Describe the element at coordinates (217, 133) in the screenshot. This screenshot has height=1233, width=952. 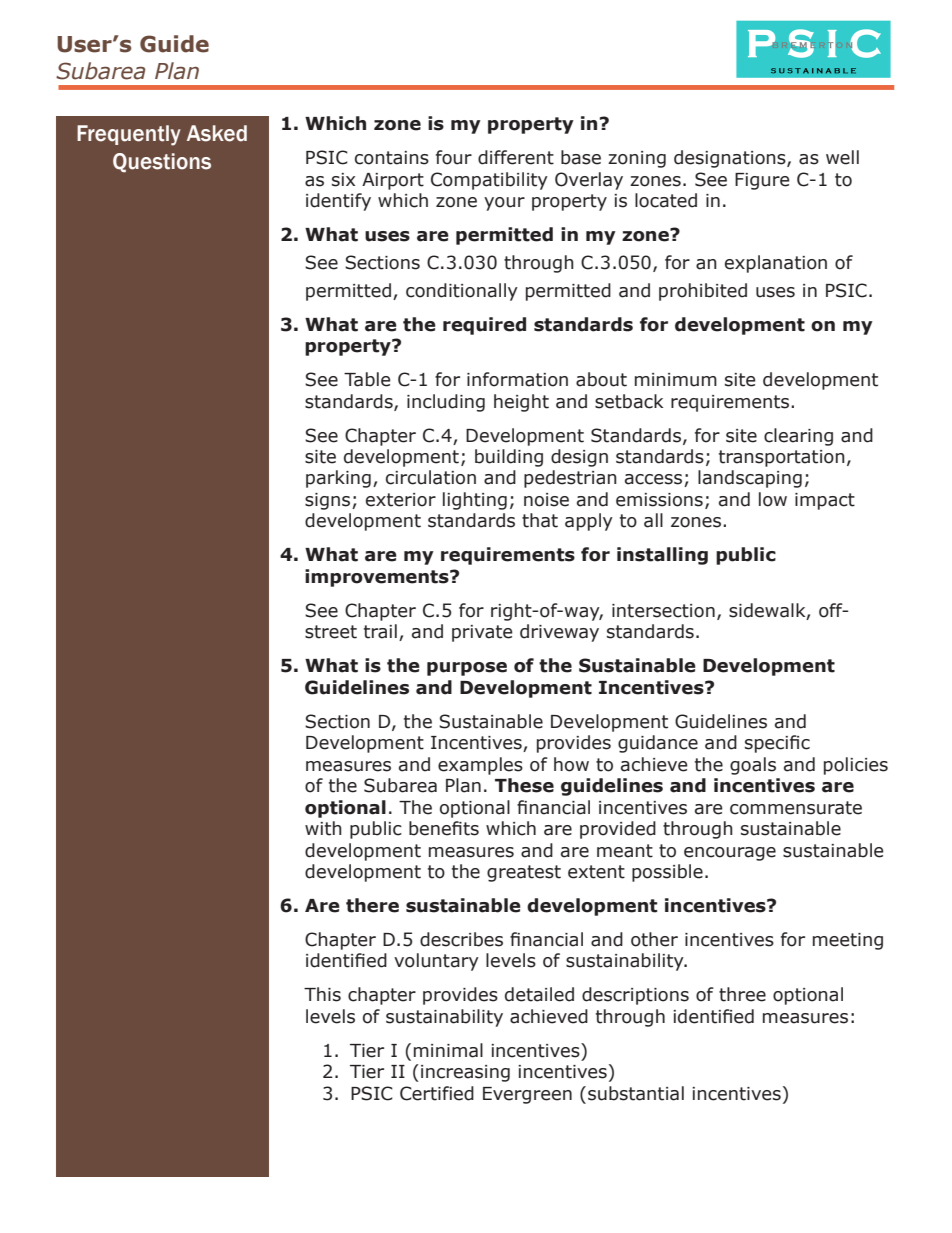
I see `Asked` at that location.
